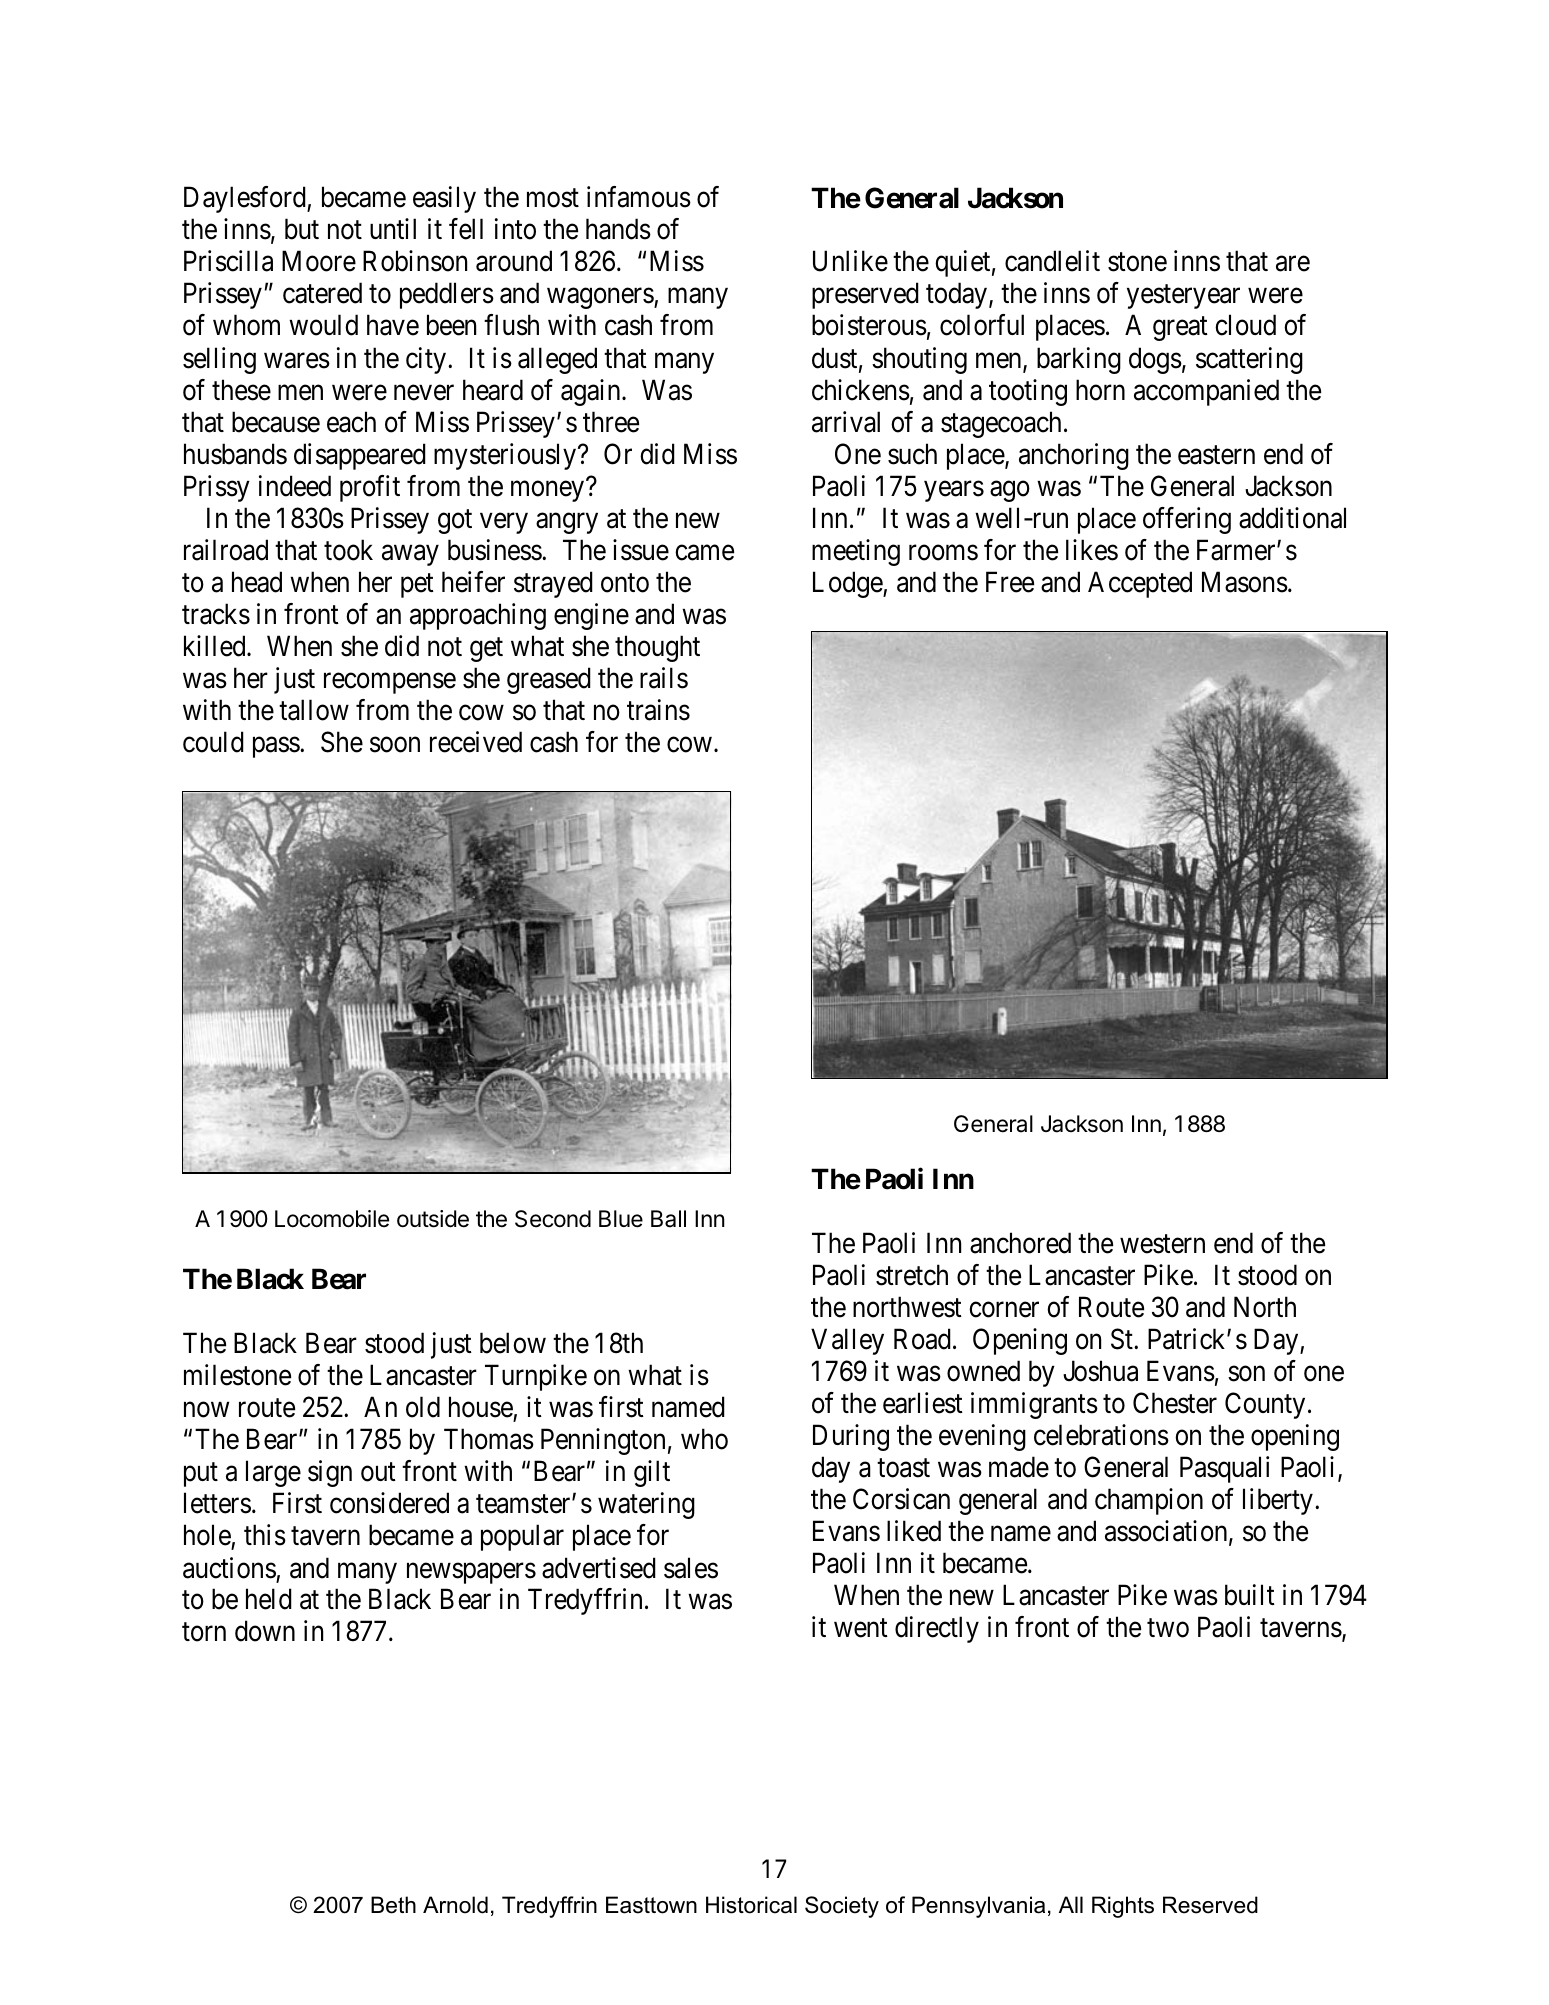  What do you see at coordinates (319, 261) in the screenshot?
I see `Moore` at bounding box center [319, 261].
